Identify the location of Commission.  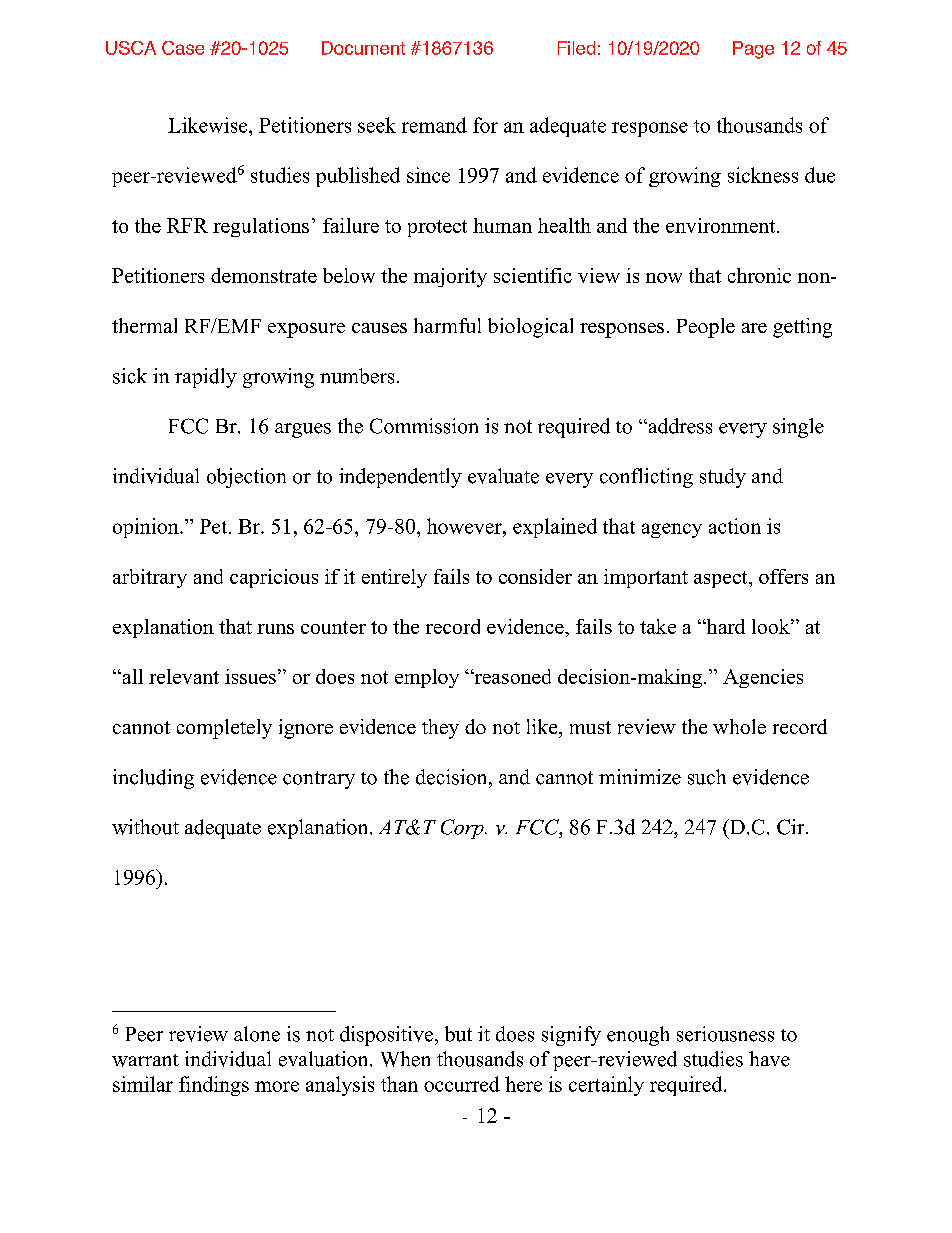
(424, 426).
